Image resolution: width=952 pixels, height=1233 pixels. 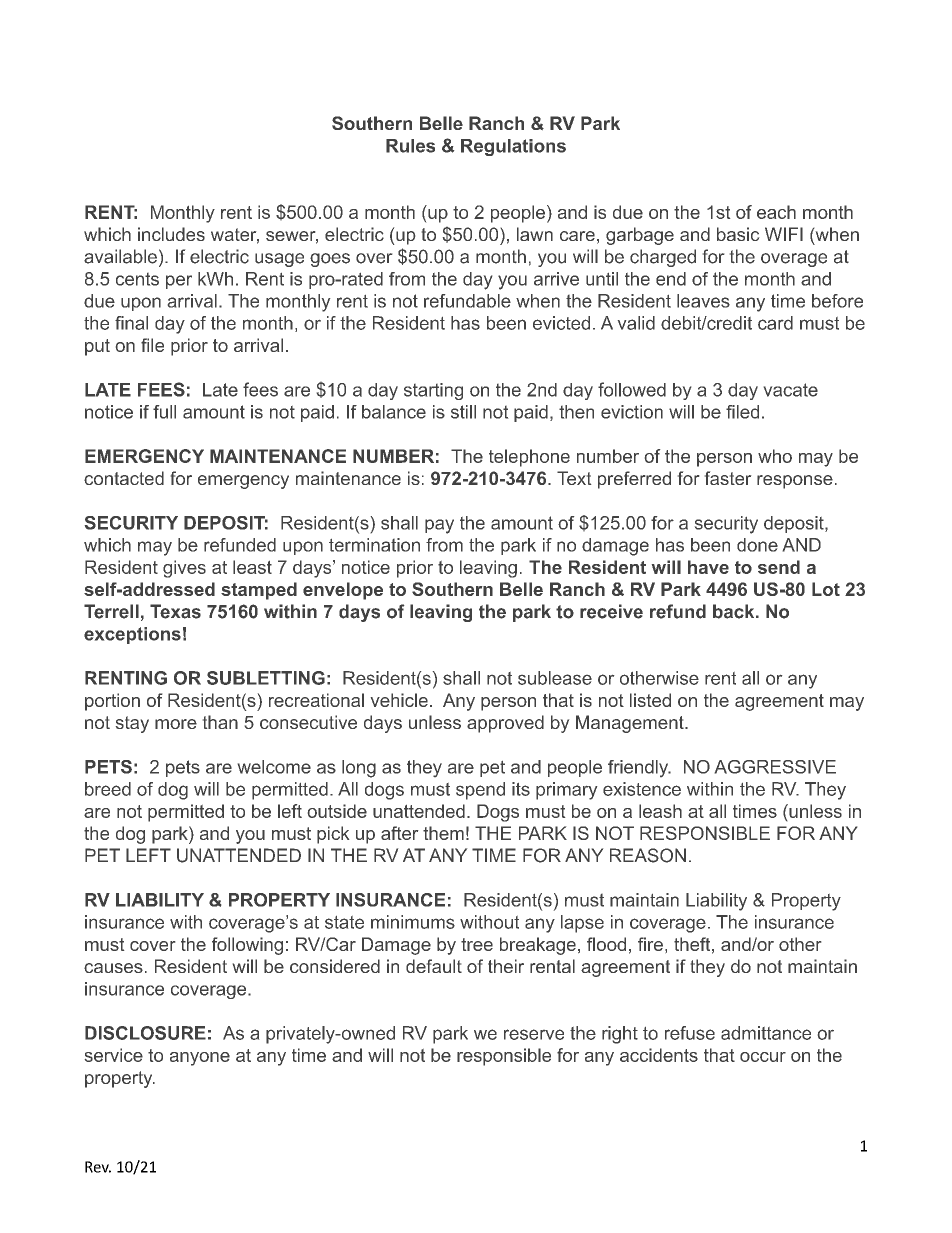 I want to click on DISCLOSURE, so click(x=145, y=1033).
